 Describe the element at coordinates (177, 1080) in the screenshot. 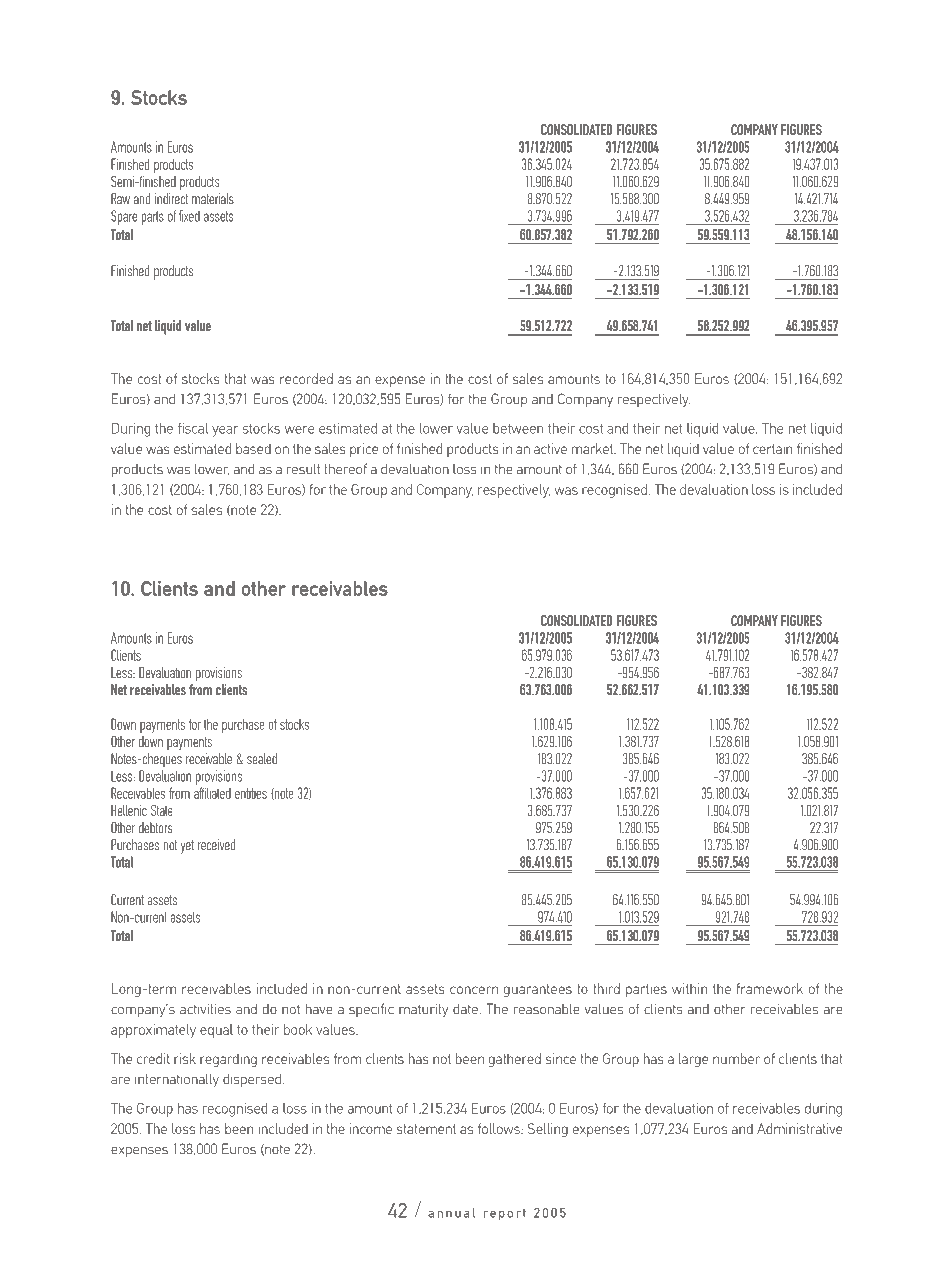

I see `internationally` at that location.
